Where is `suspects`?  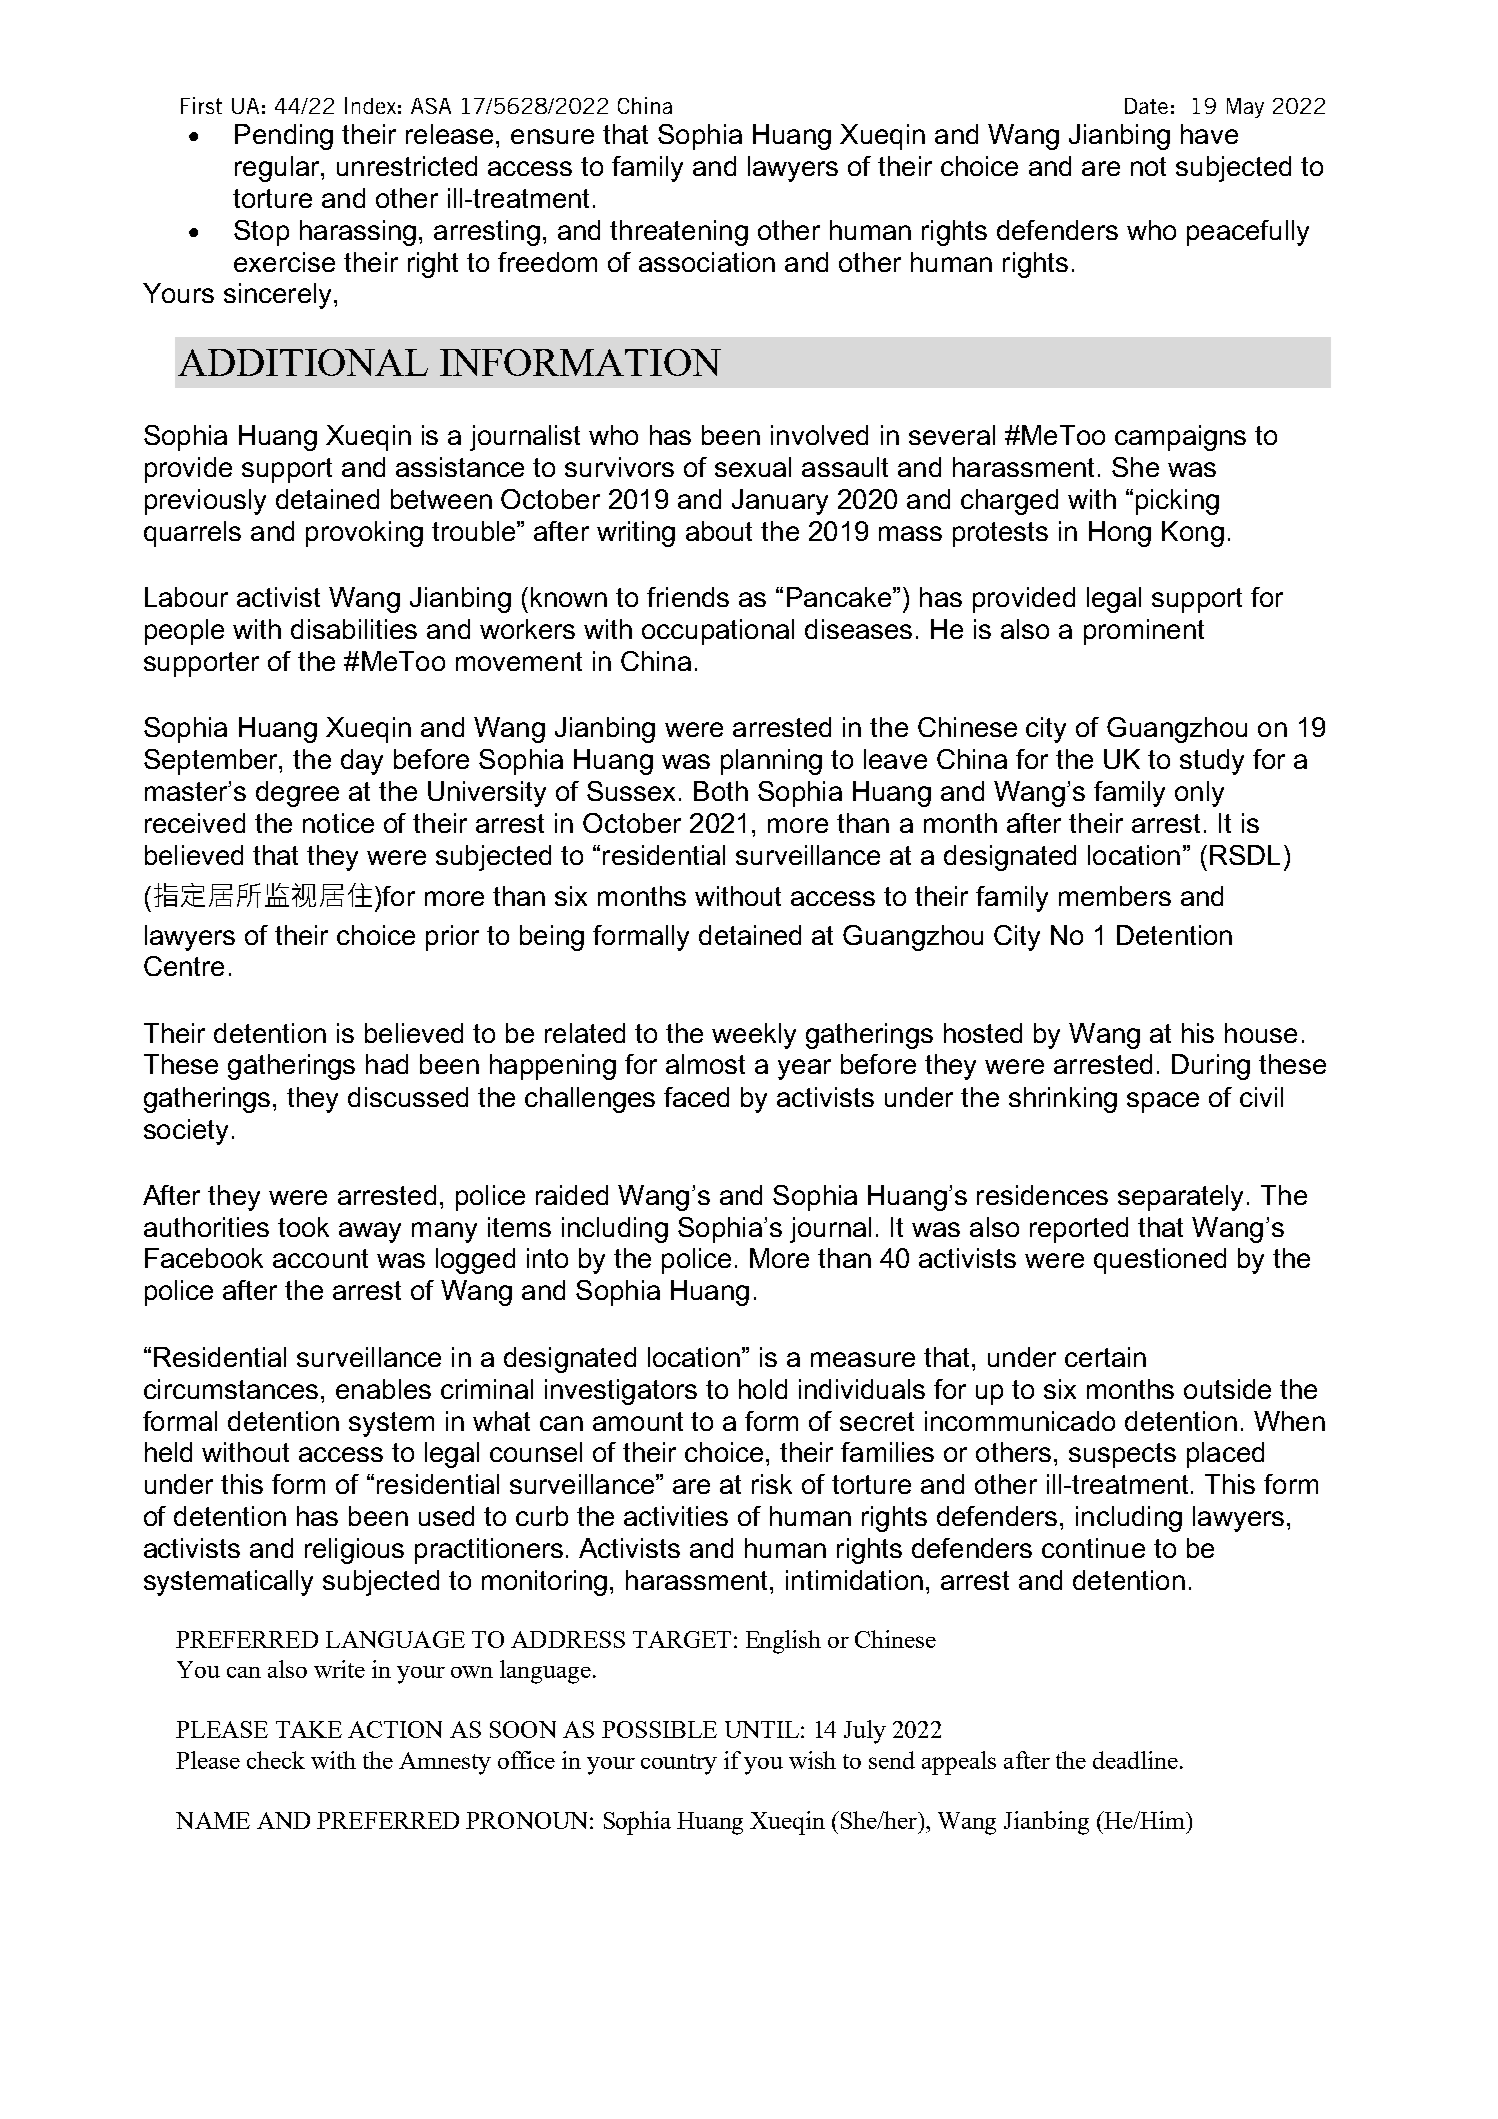 suspects is located at coordinates (1122, 1455).
